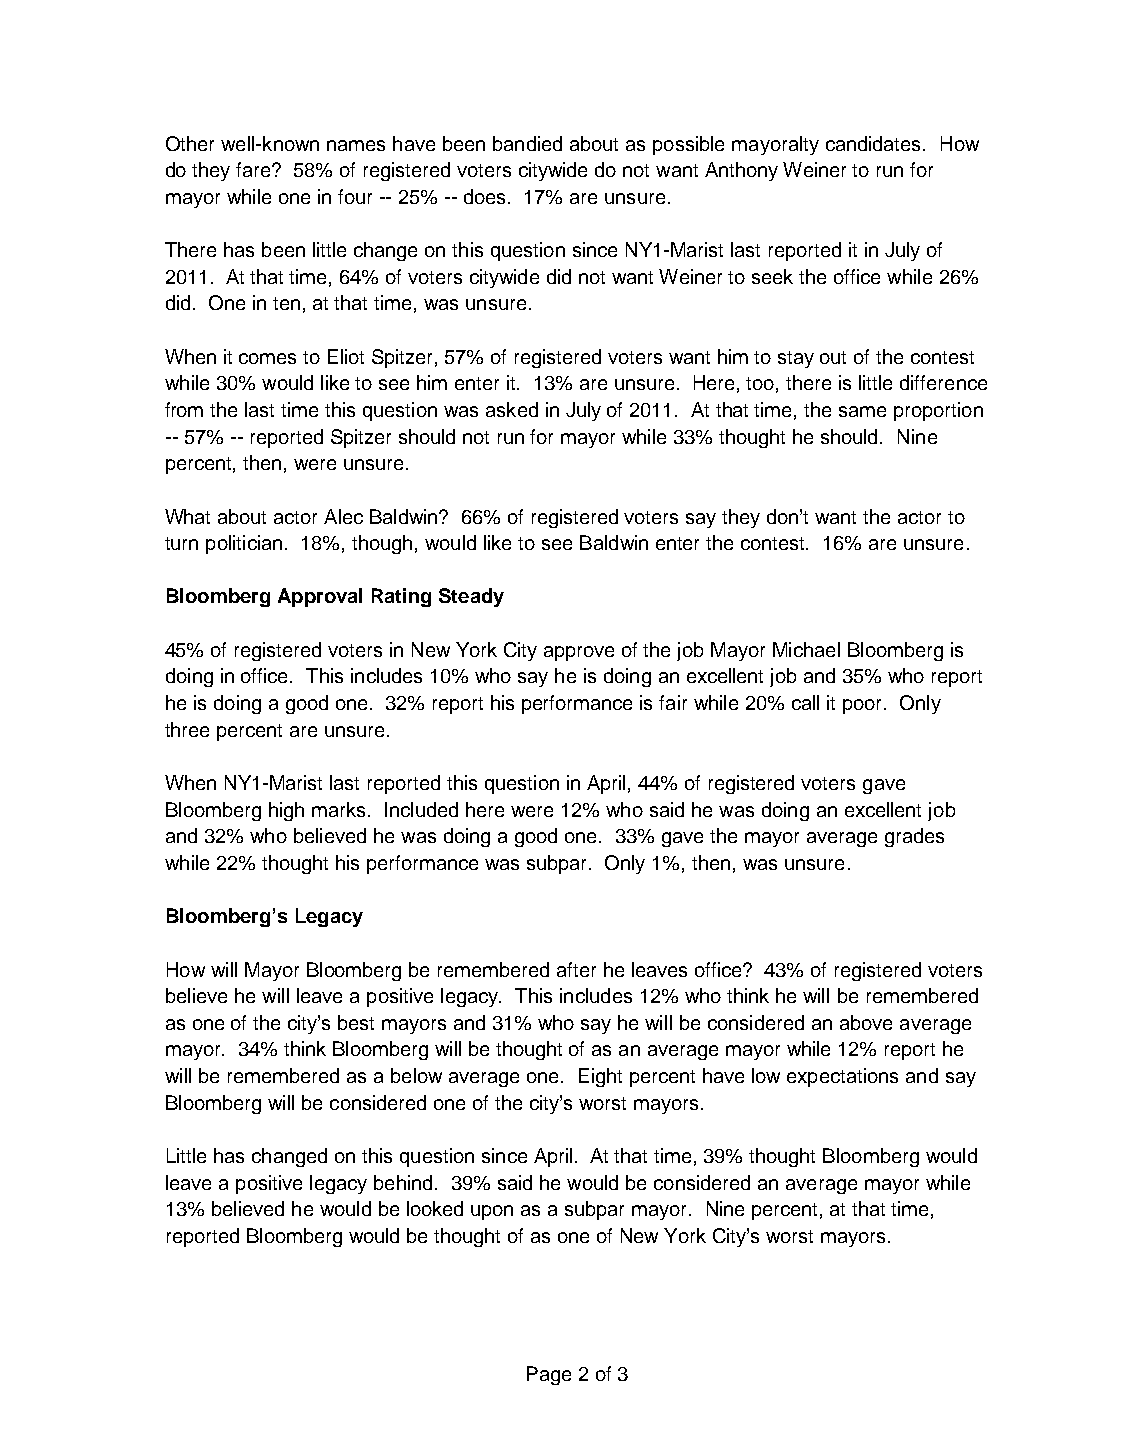 Image resolution: width=1121 pixels, height=1451 pixels. I want to click on asked, so click(512, 409).
